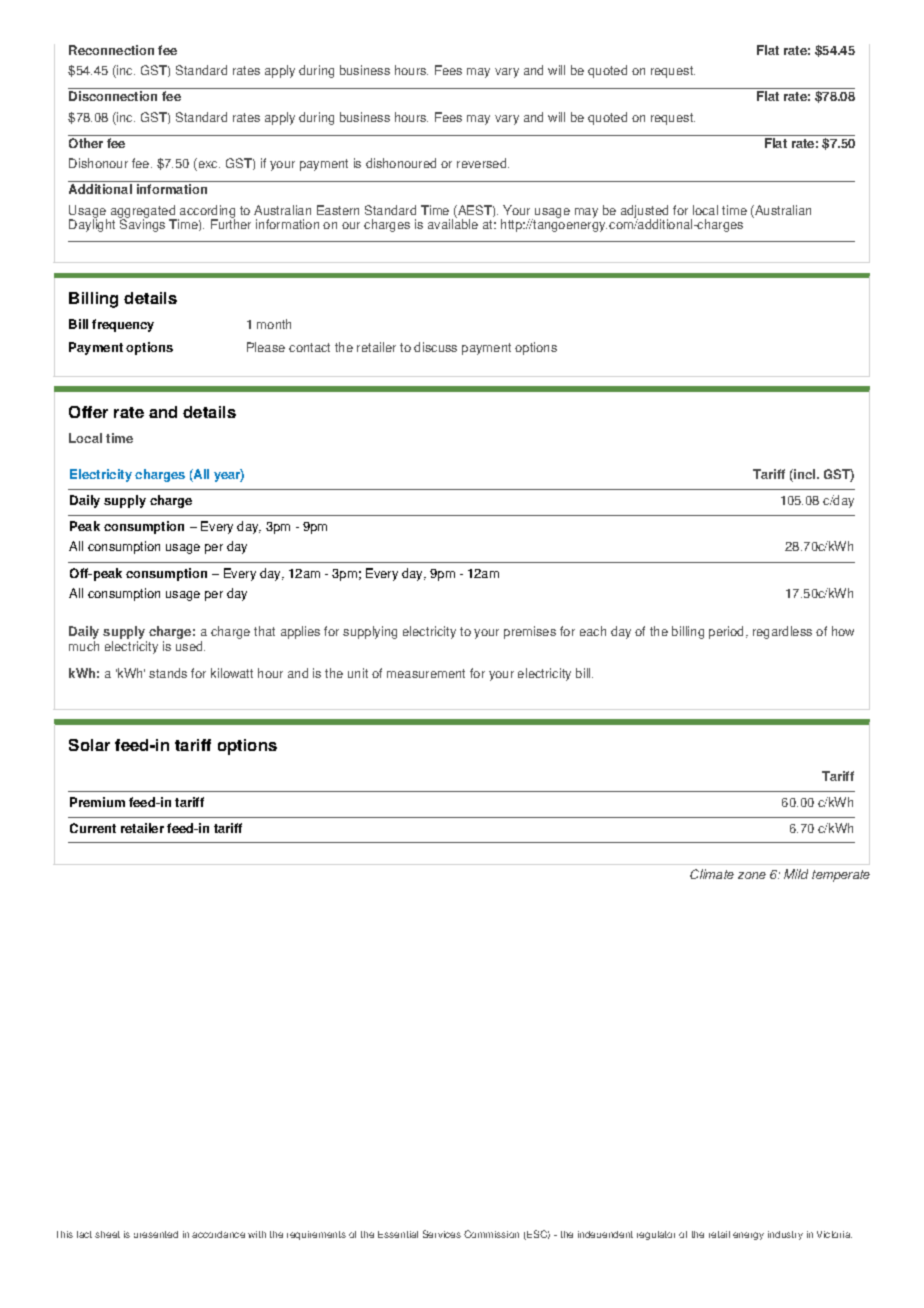 The image size is (924, 1308). What do you see at coordinates (156, 1234) in the screenshot?
I see `presented` at bounding box center [156, 1234].
